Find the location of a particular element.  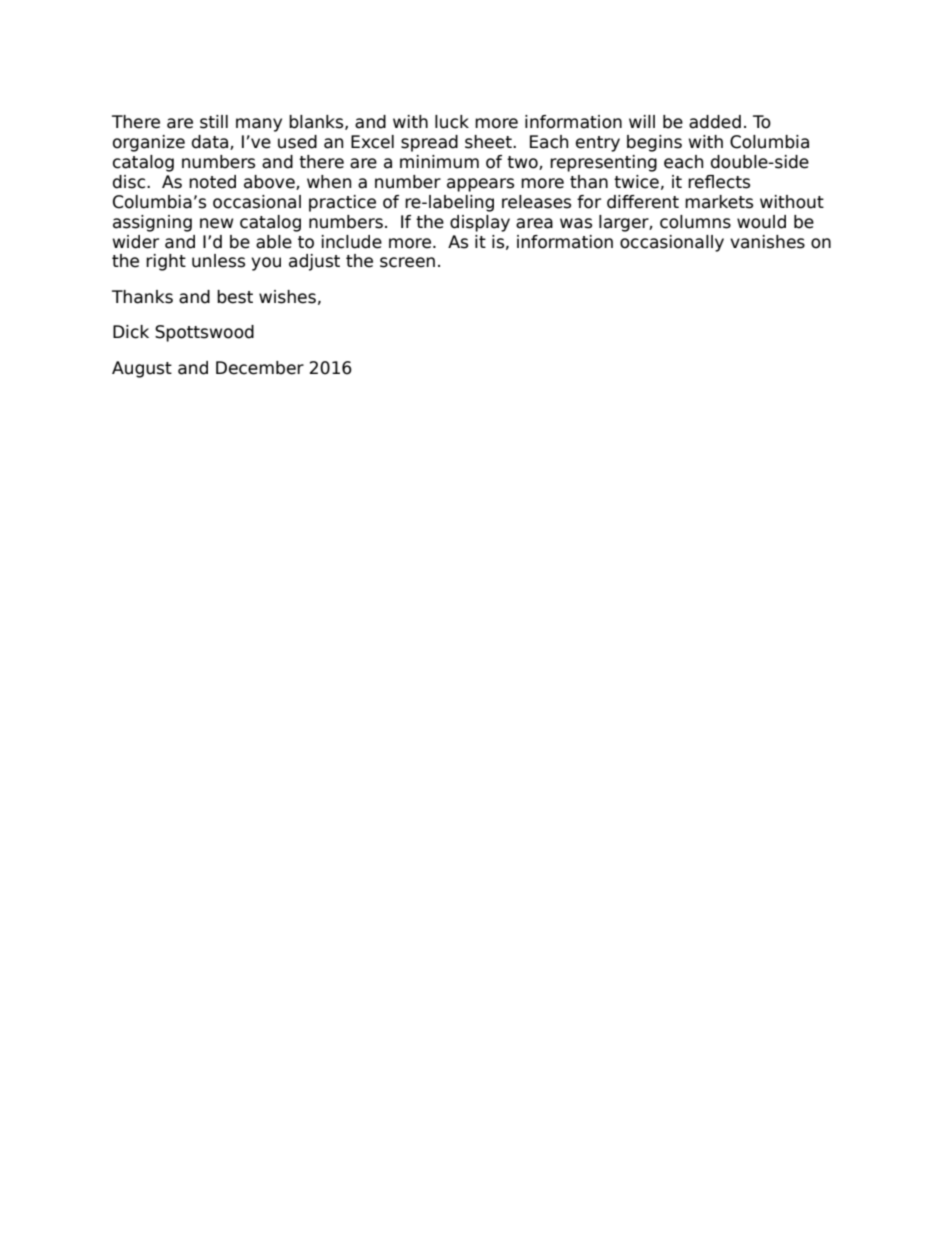

adjust is located at coordinates (314, 262).
